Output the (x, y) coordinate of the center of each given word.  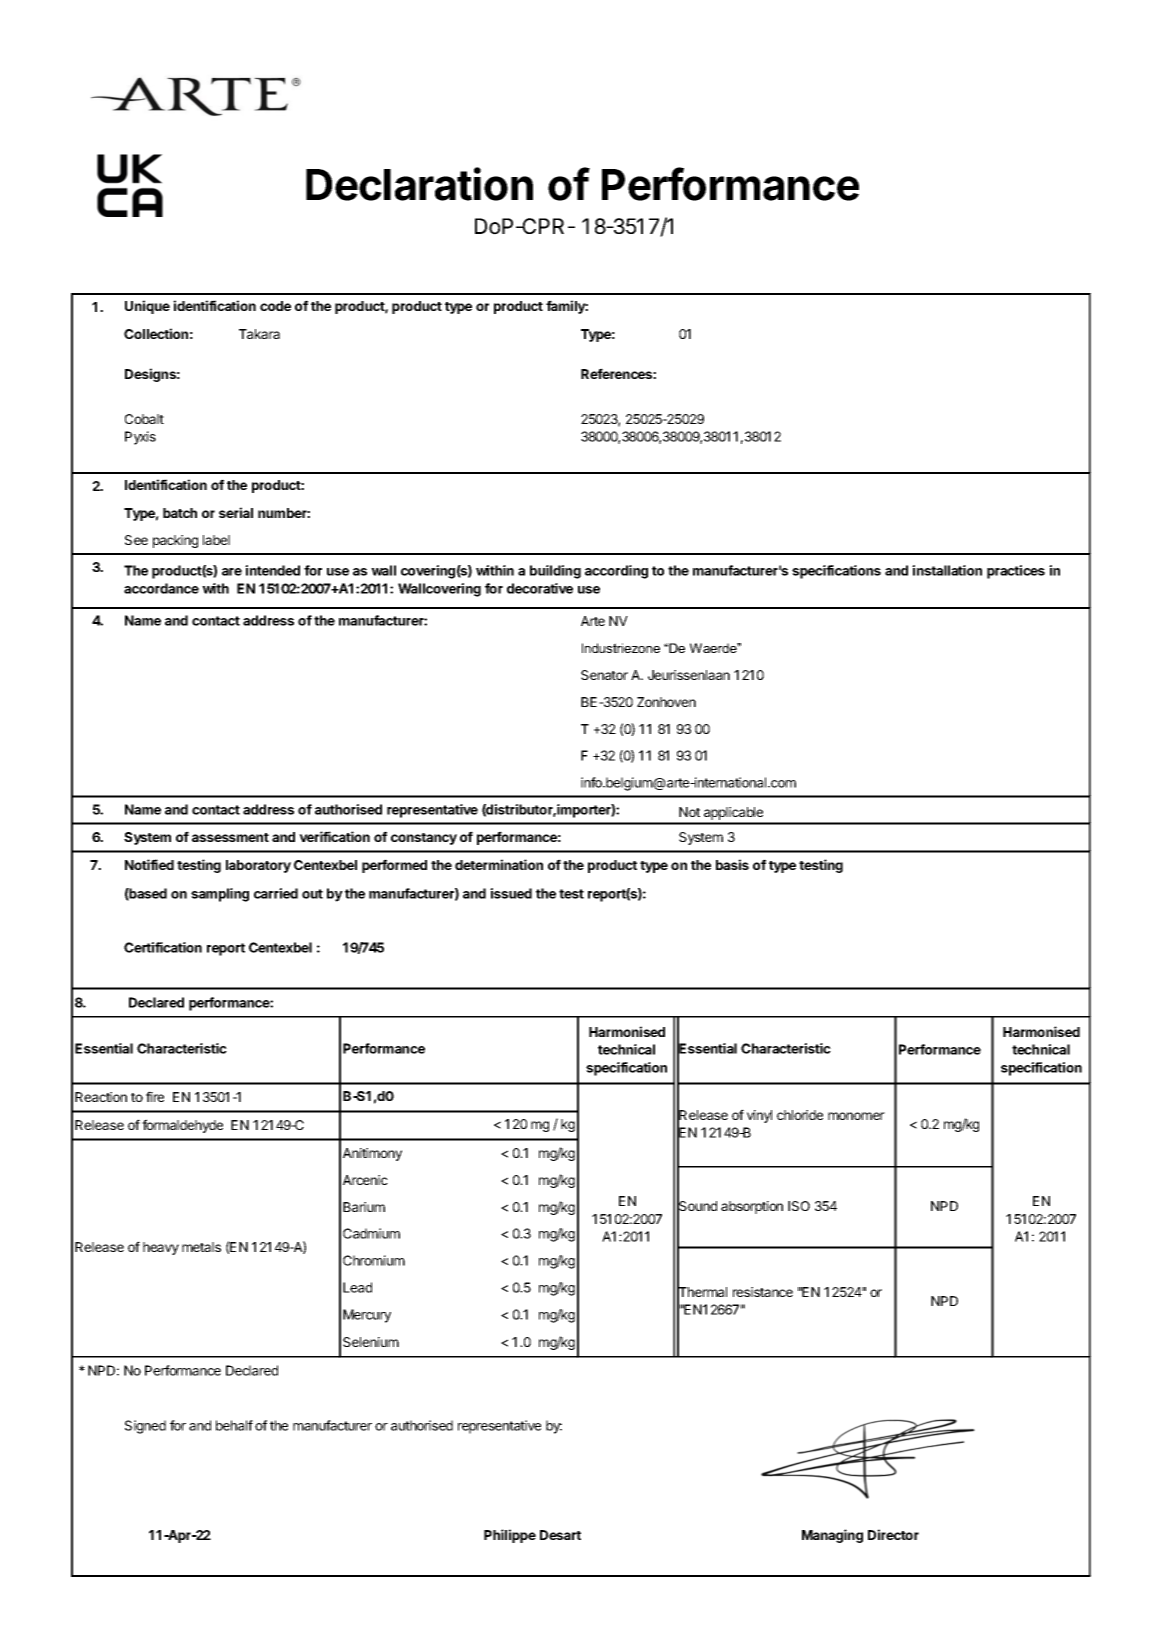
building (555, 572)
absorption (752, 1207)
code (275, 306)
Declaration (419, 184)
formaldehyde (182, 1126)
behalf (234, 1425)
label (216, 540)
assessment (230, 837)
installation (947, 570)
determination (499, 864)
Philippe (510, 1536)
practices (1016, 572)
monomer (856, 1116)
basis (732, 864)
